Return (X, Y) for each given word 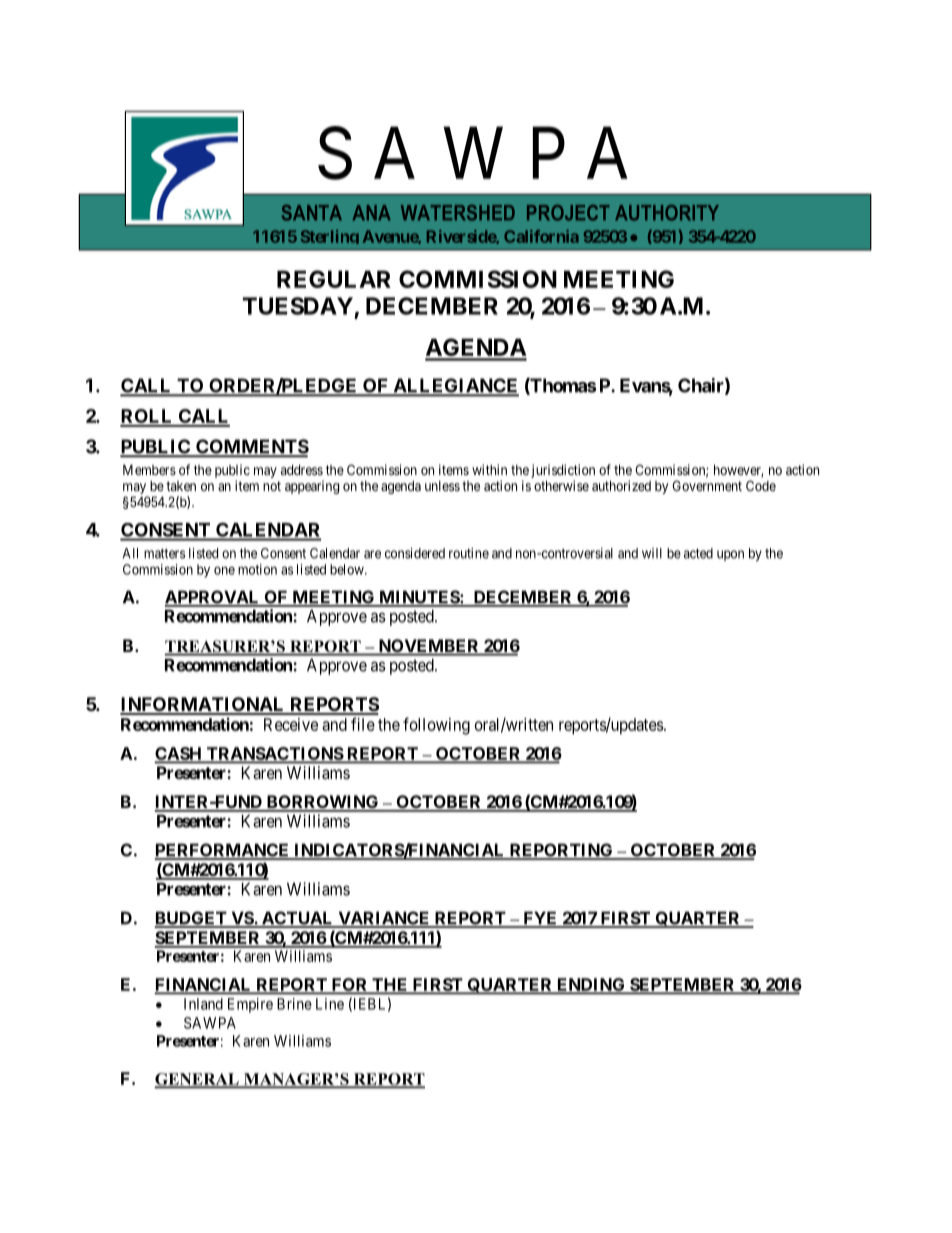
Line (330, 1004)
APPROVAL (213, 598)
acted (698, 553)
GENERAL (198, 1080)
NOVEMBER (429, 647)
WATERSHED (458, 213)
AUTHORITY (667, 213)
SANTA (312, 213)
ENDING (591, 985)
